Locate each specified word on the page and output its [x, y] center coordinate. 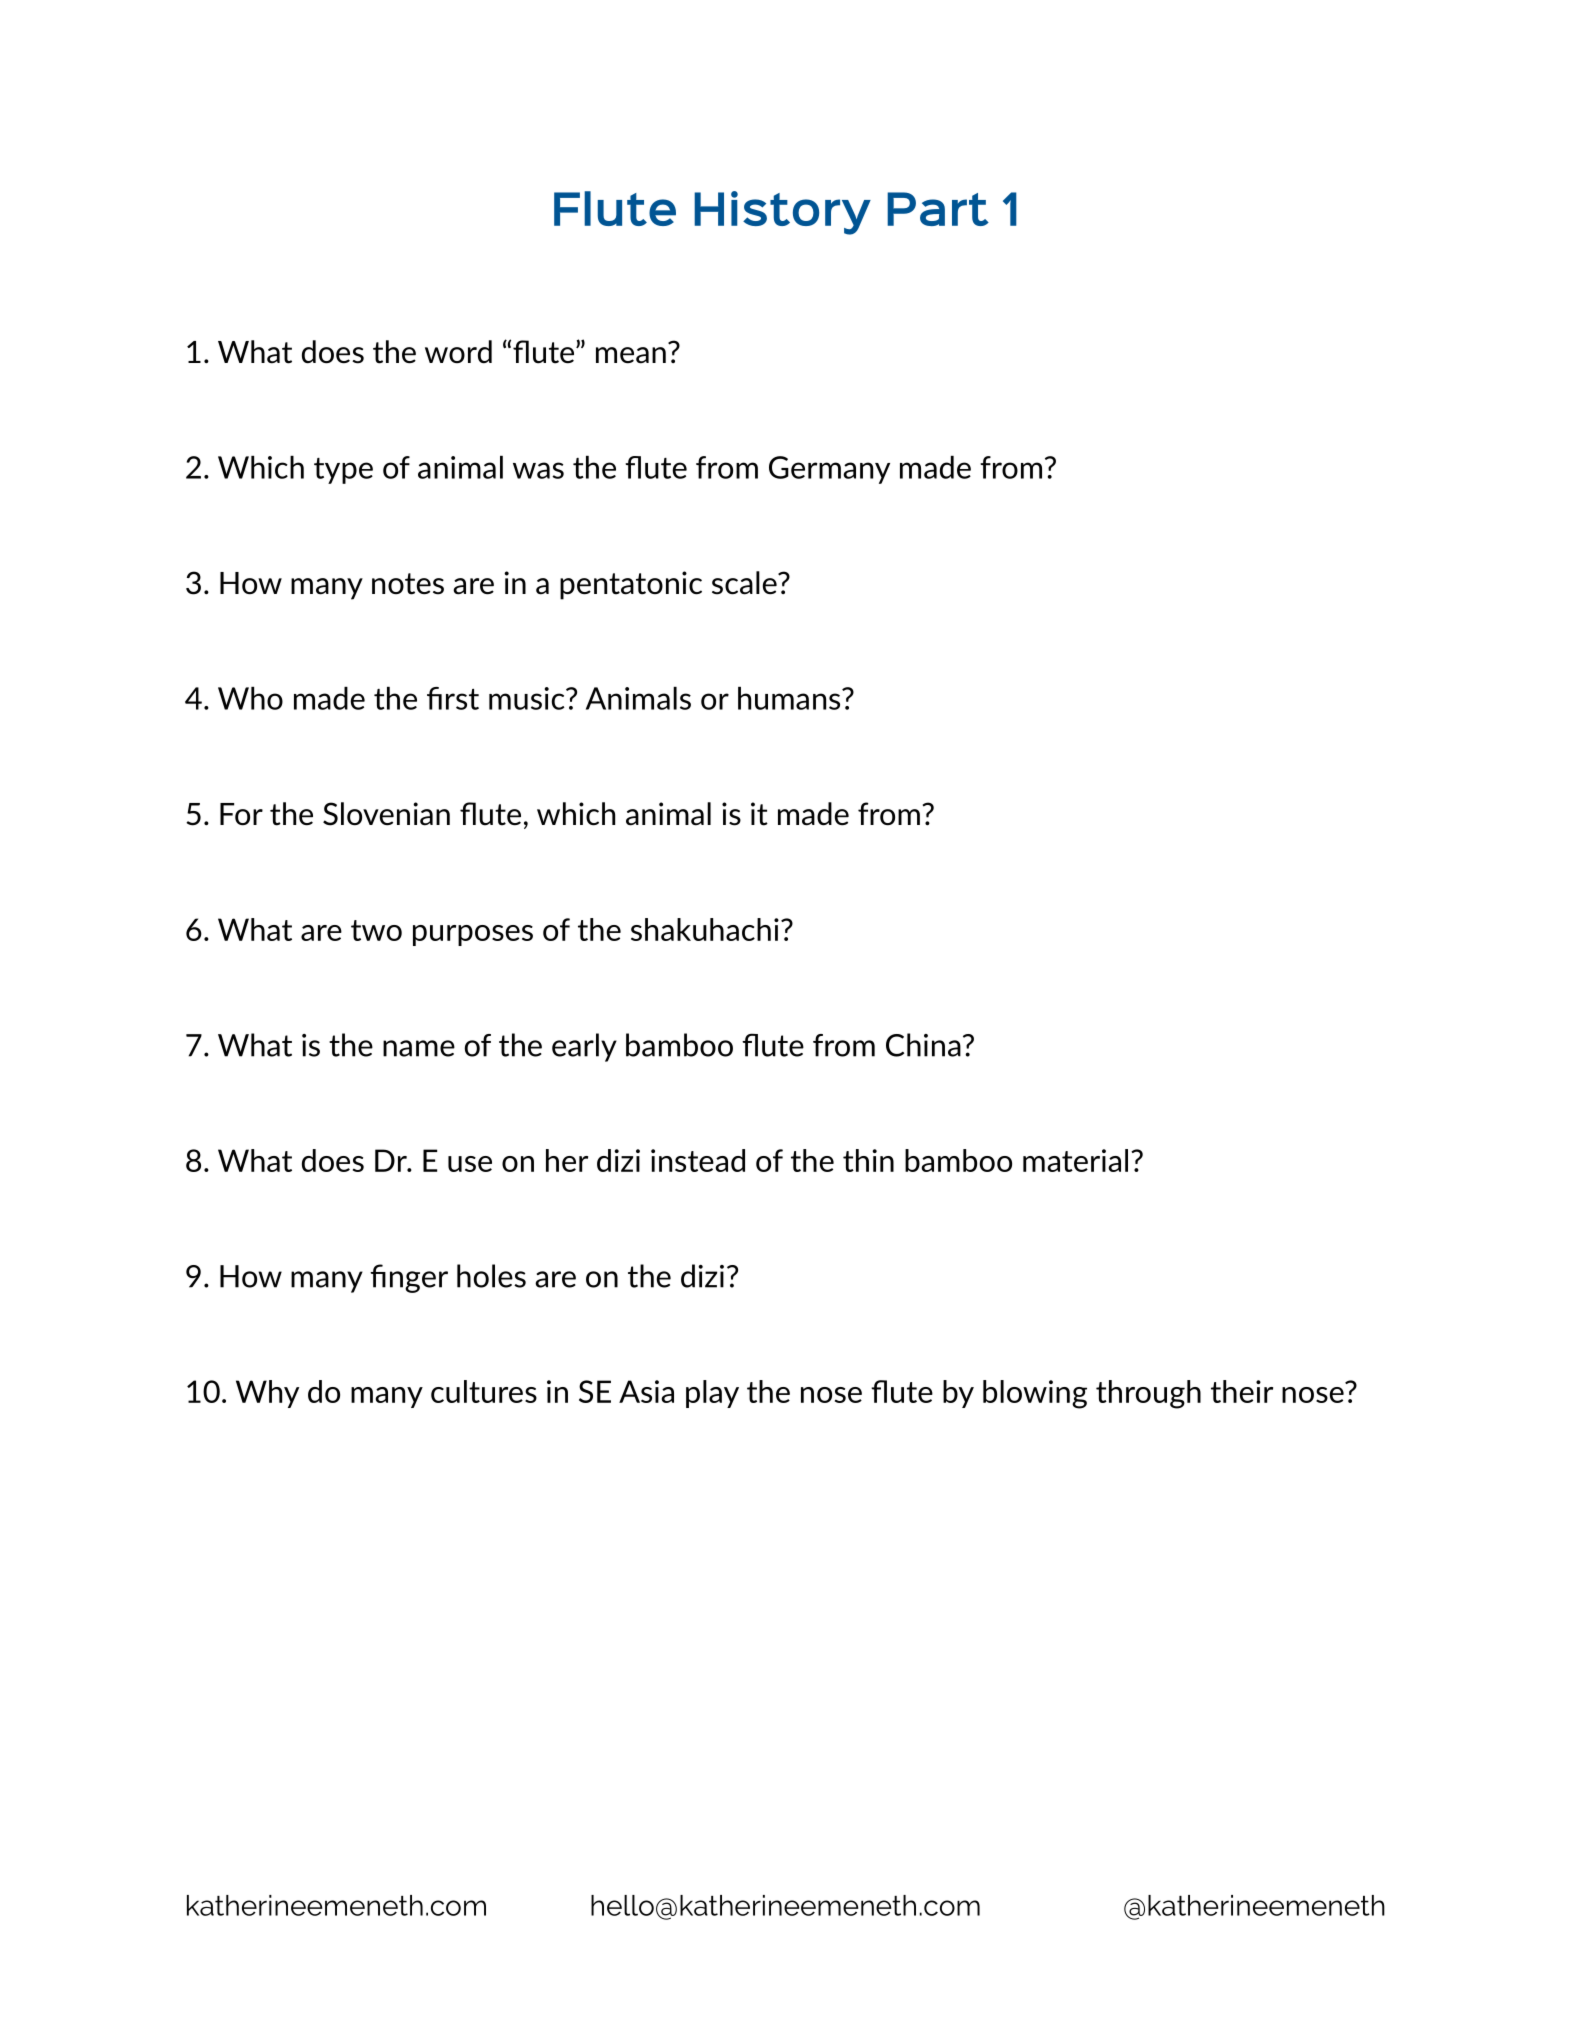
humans [790, 698]
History [782, 213]
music [528, 698]
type [343, 471]
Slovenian [386, 814]
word [458, 351]
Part [938, 209]
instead [698, 1160]
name [419, 1048]
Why [267, 1394]
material [1075, 1160]
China [923, 1045]
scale [745, 583]
